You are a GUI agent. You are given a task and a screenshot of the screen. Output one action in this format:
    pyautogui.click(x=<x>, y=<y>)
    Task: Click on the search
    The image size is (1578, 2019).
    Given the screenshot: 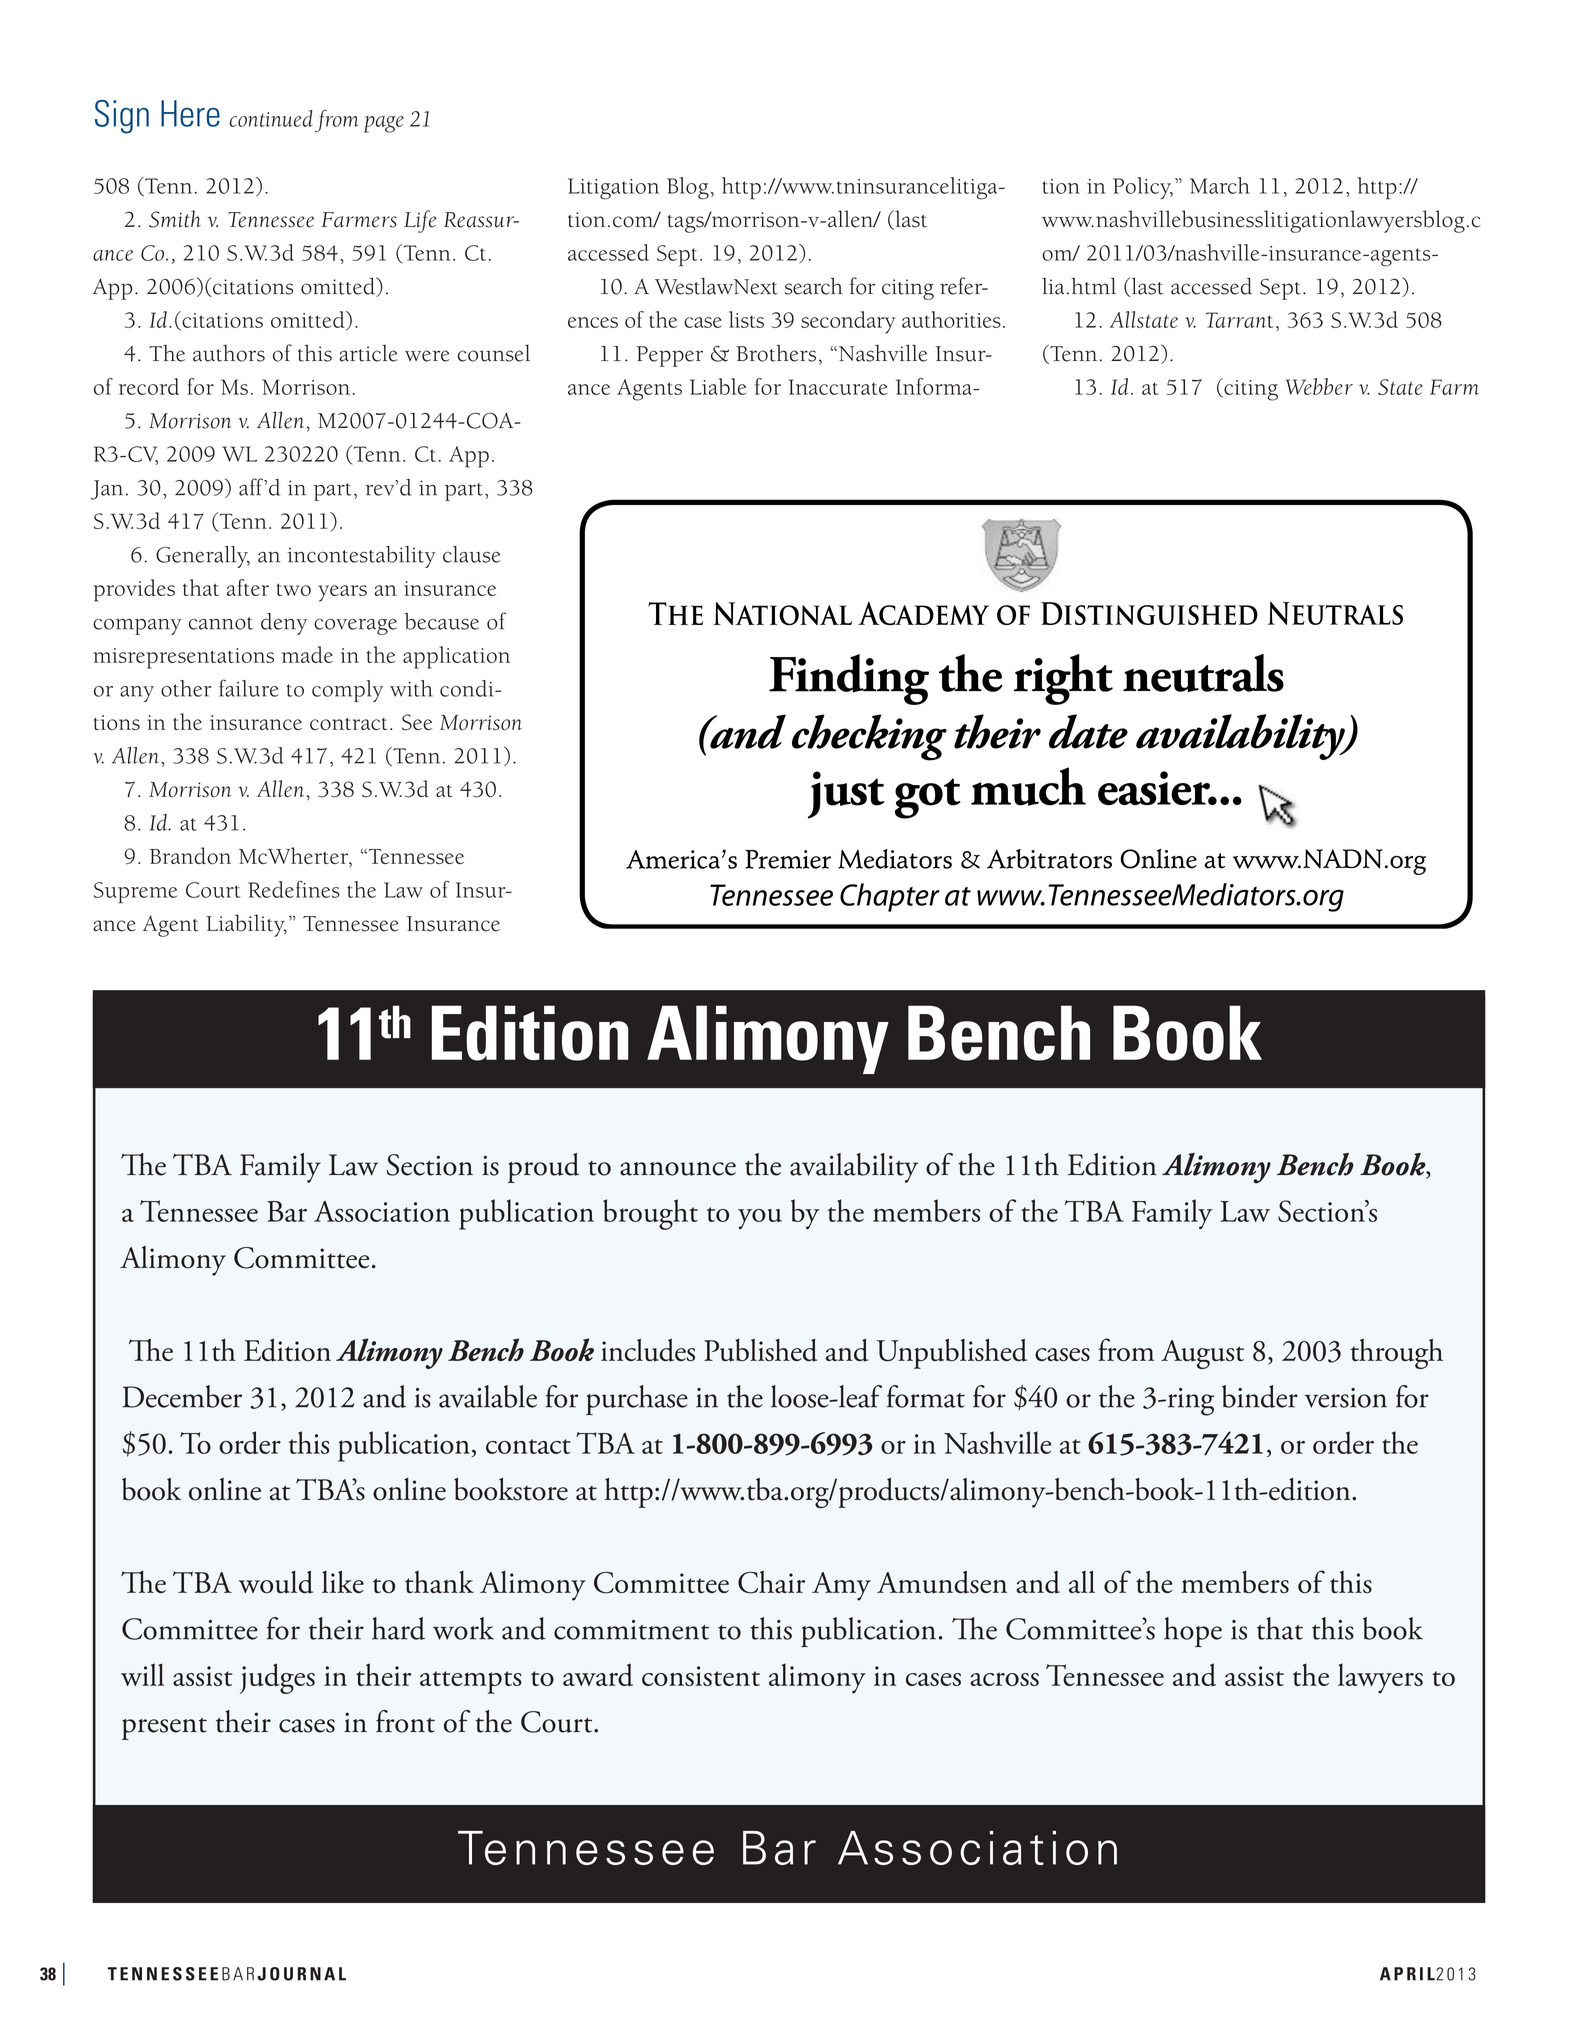 What is the action you would take?
    pyautogui.click(x=813, y=286)
